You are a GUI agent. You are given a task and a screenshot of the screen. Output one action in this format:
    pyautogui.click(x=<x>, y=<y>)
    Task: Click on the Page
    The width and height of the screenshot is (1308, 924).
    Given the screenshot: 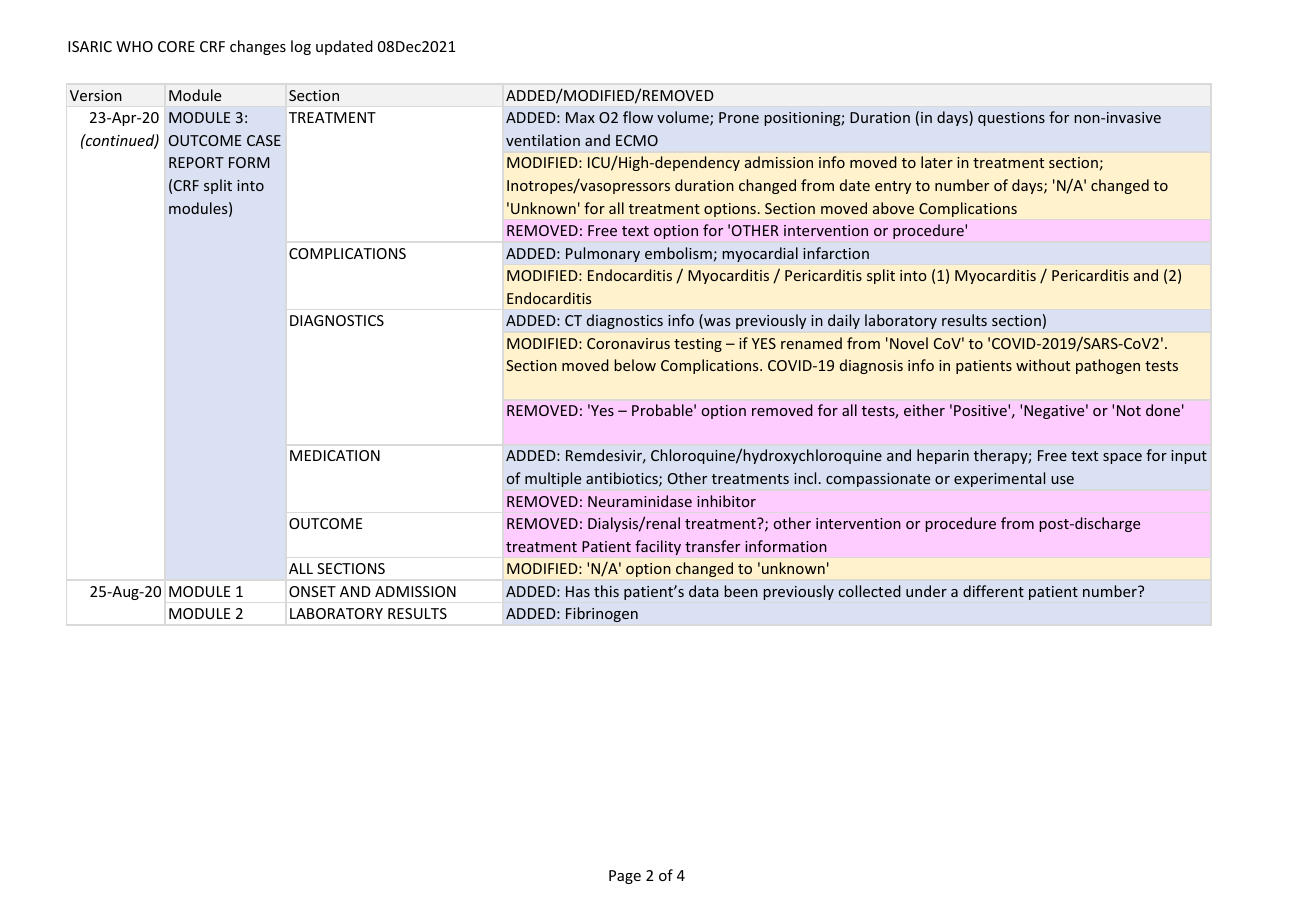 What is the action you would take?
    pyautogui.click(x=625, y=877)
